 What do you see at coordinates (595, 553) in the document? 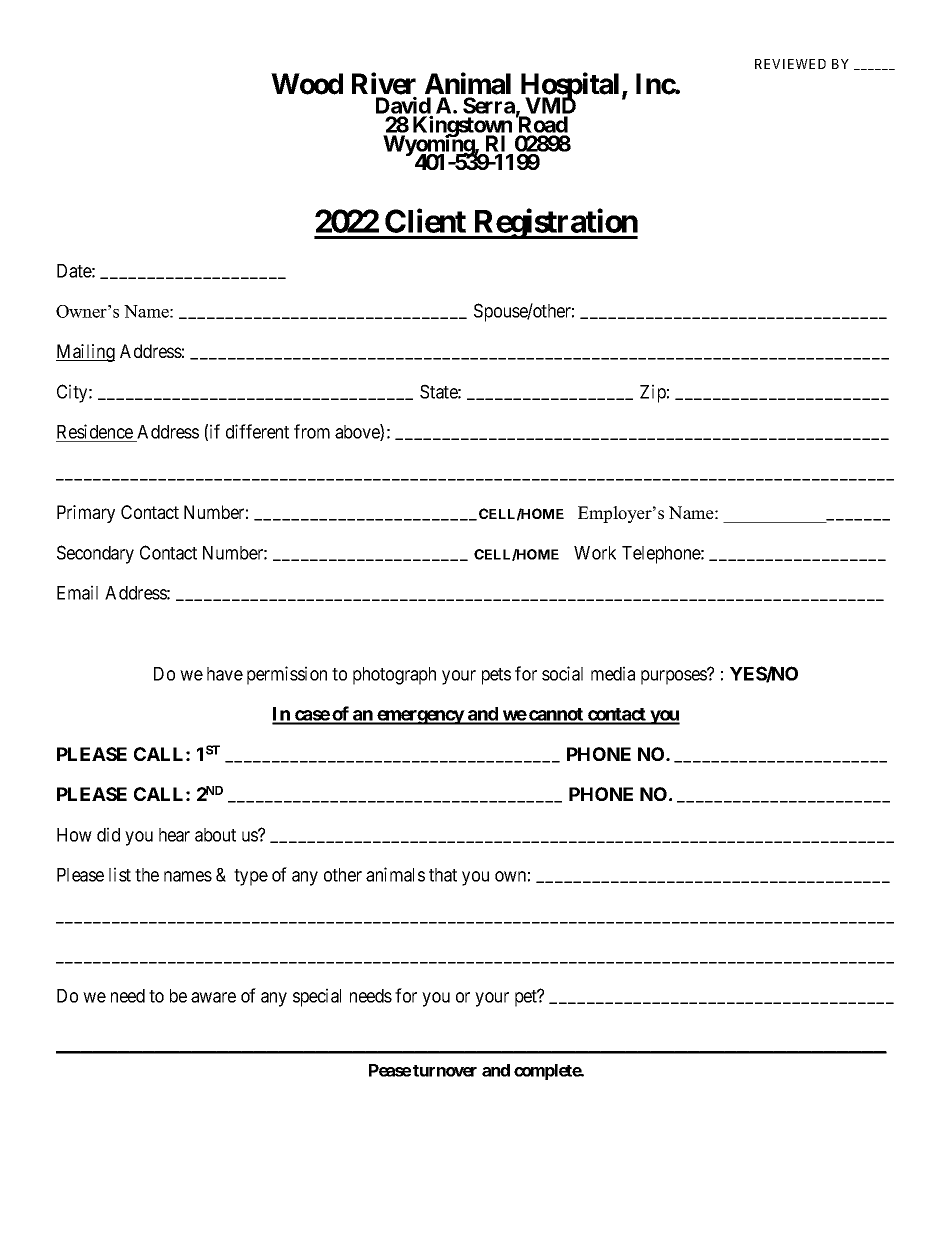
I see `Work` at bounding box center [595, 553].
